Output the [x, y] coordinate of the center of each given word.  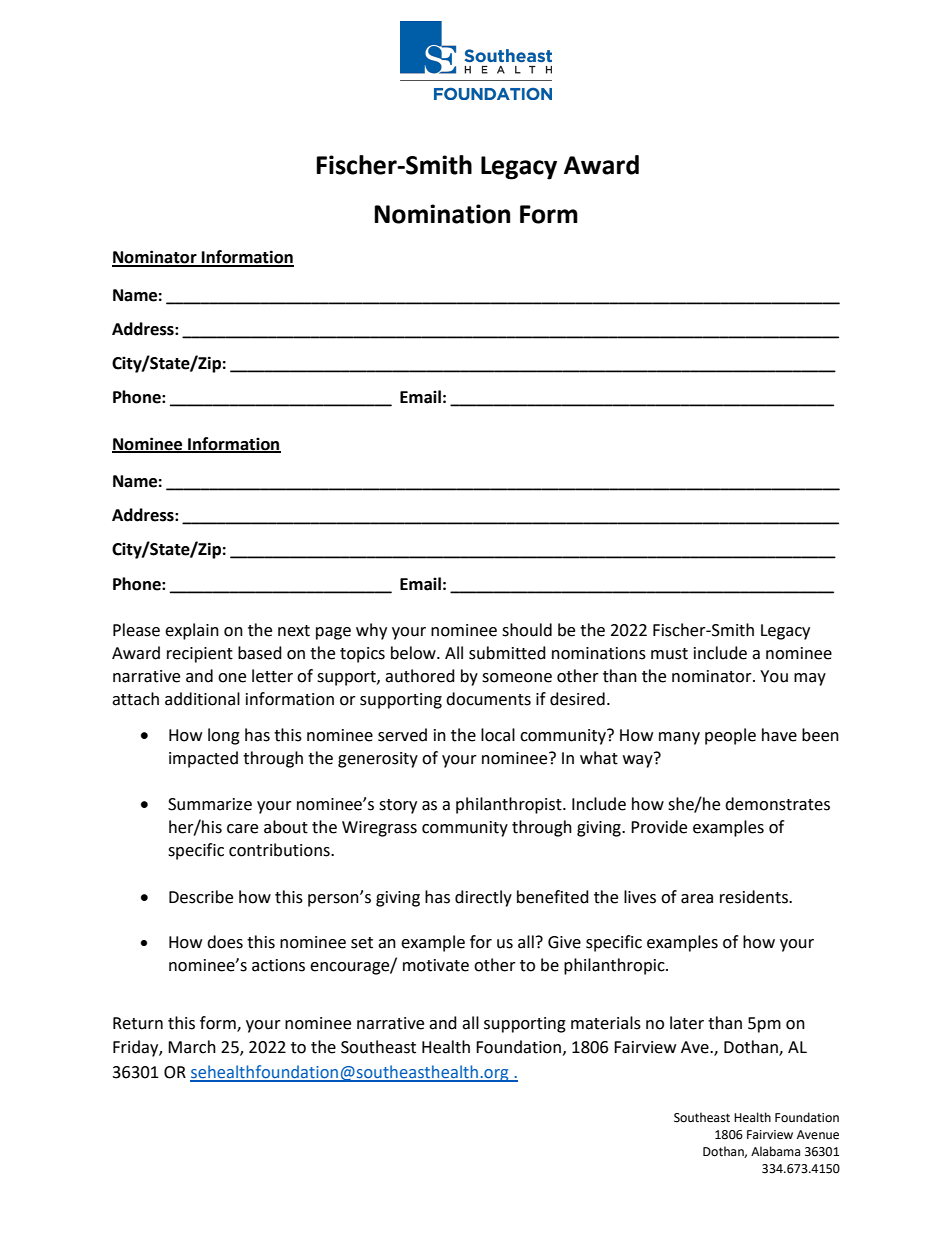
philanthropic [615, 966]
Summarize [210, 804]
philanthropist [510, 805]
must [669, 654]
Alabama [775, 1151]
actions [278, 965]
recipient [200, 655]
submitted [507, 653]
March [192, 1047]
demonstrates [777, 804]
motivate [436, 965]
